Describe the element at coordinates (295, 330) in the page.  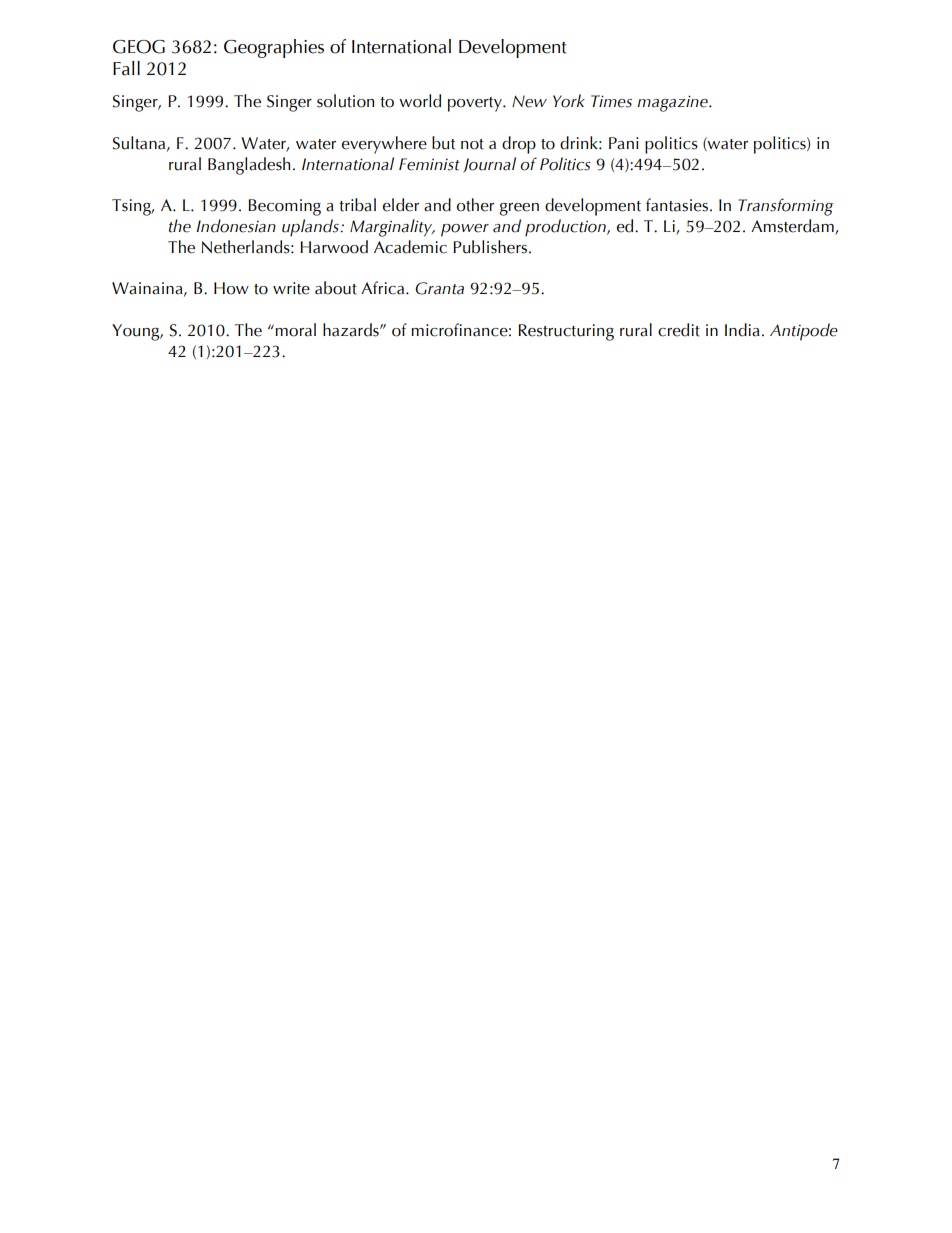
I see `moral` at that location.
